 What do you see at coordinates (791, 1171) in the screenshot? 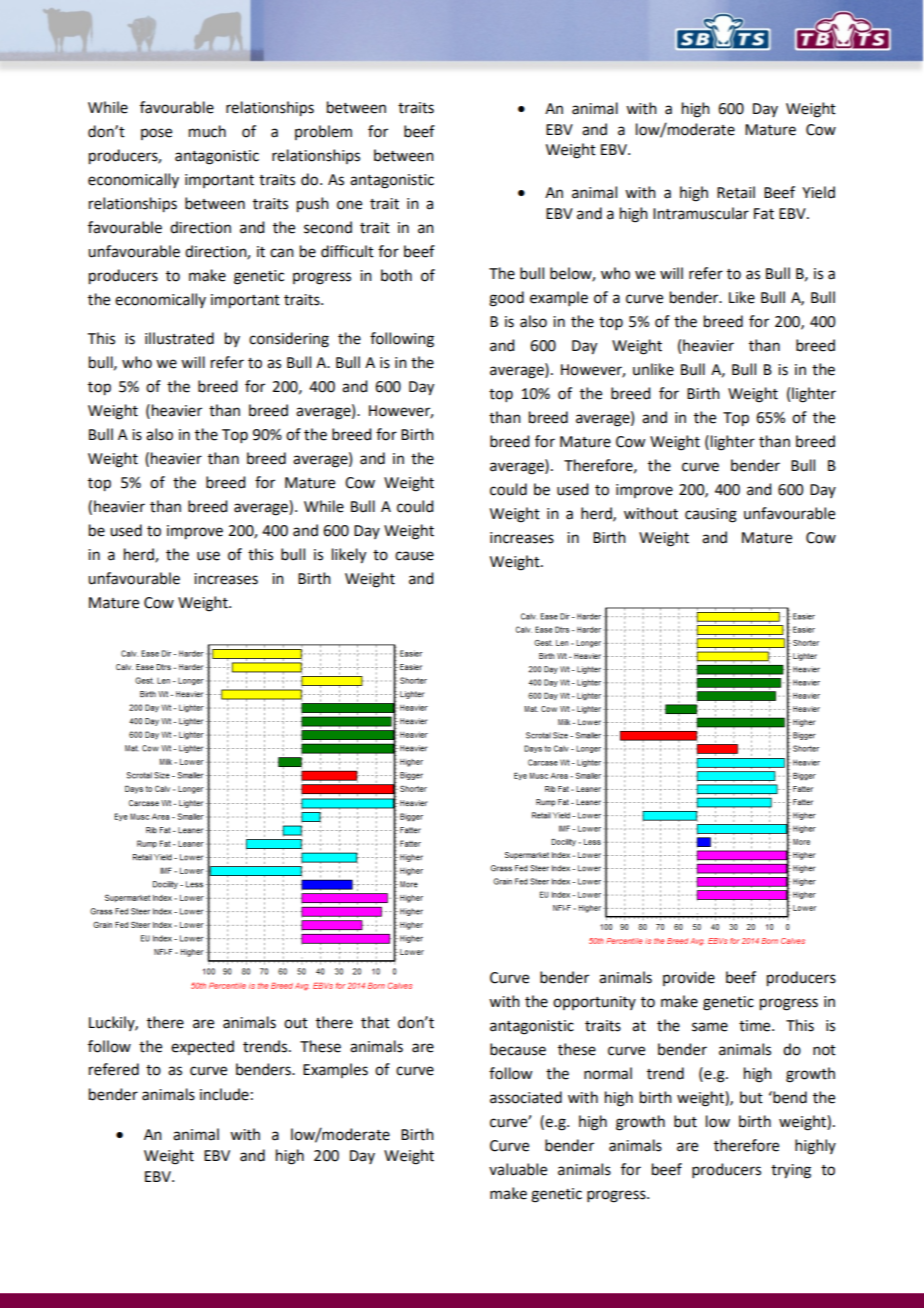
I see `trying` at bounding box center [791, 1171].
